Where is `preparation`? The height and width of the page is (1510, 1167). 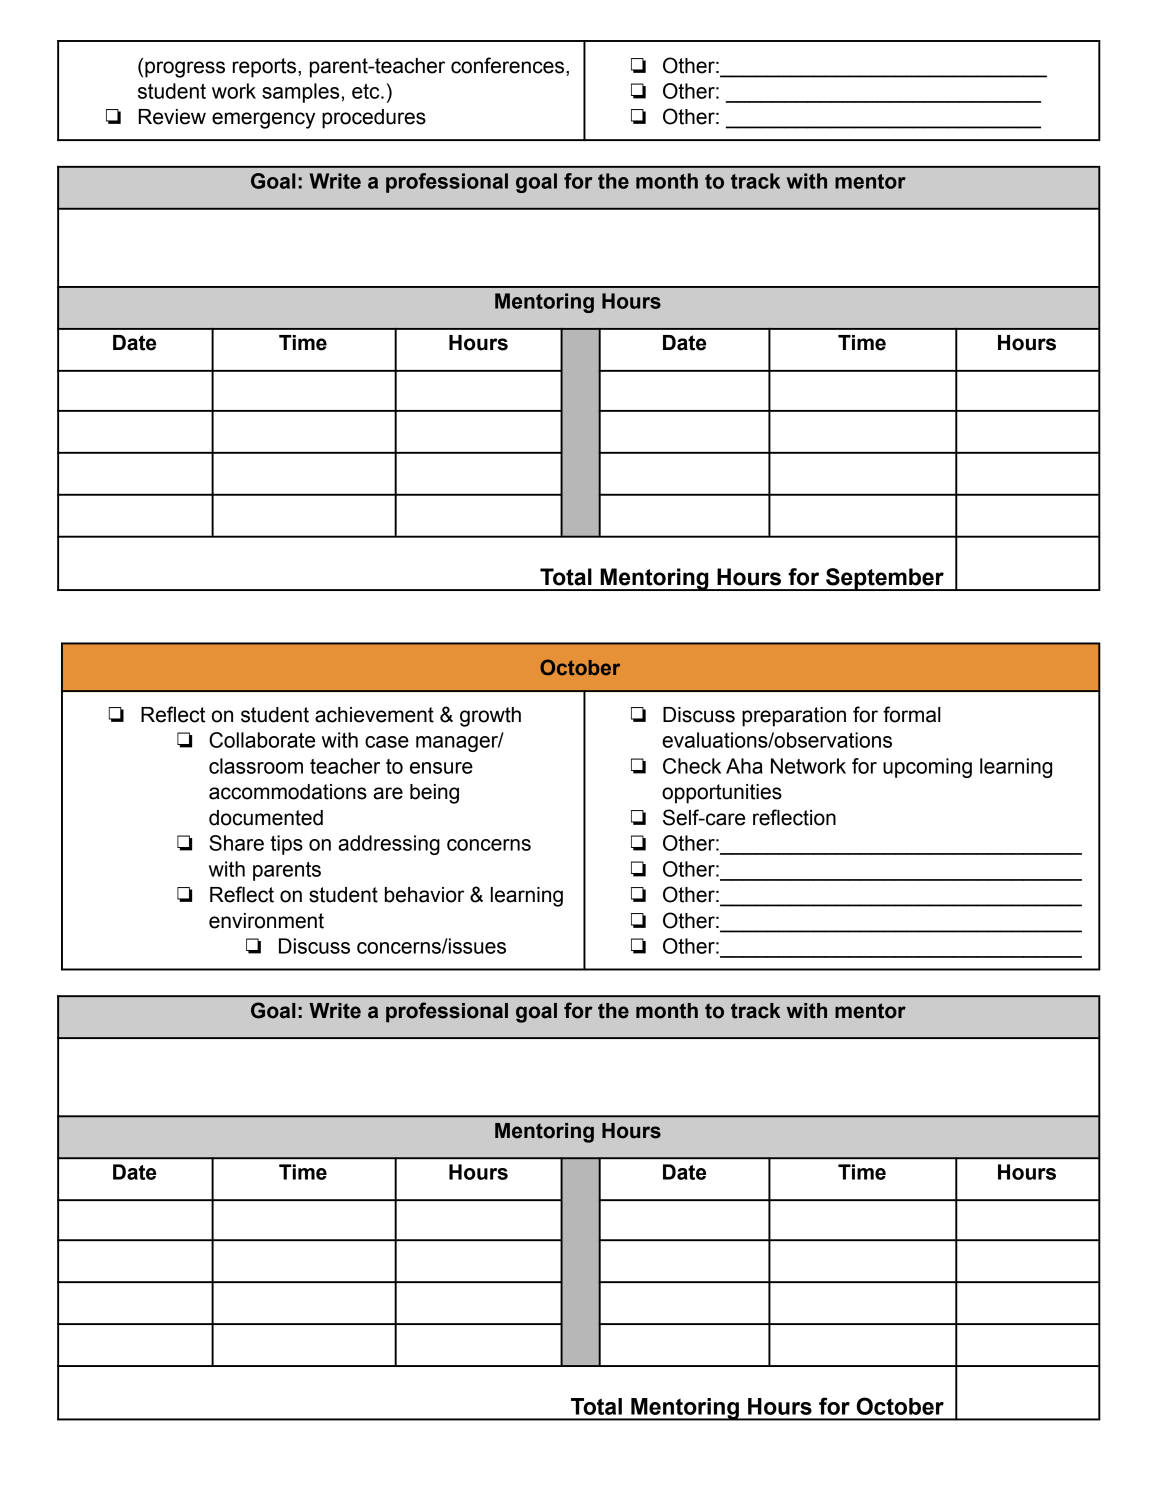 preparation is located at coordinates (794, 717).
